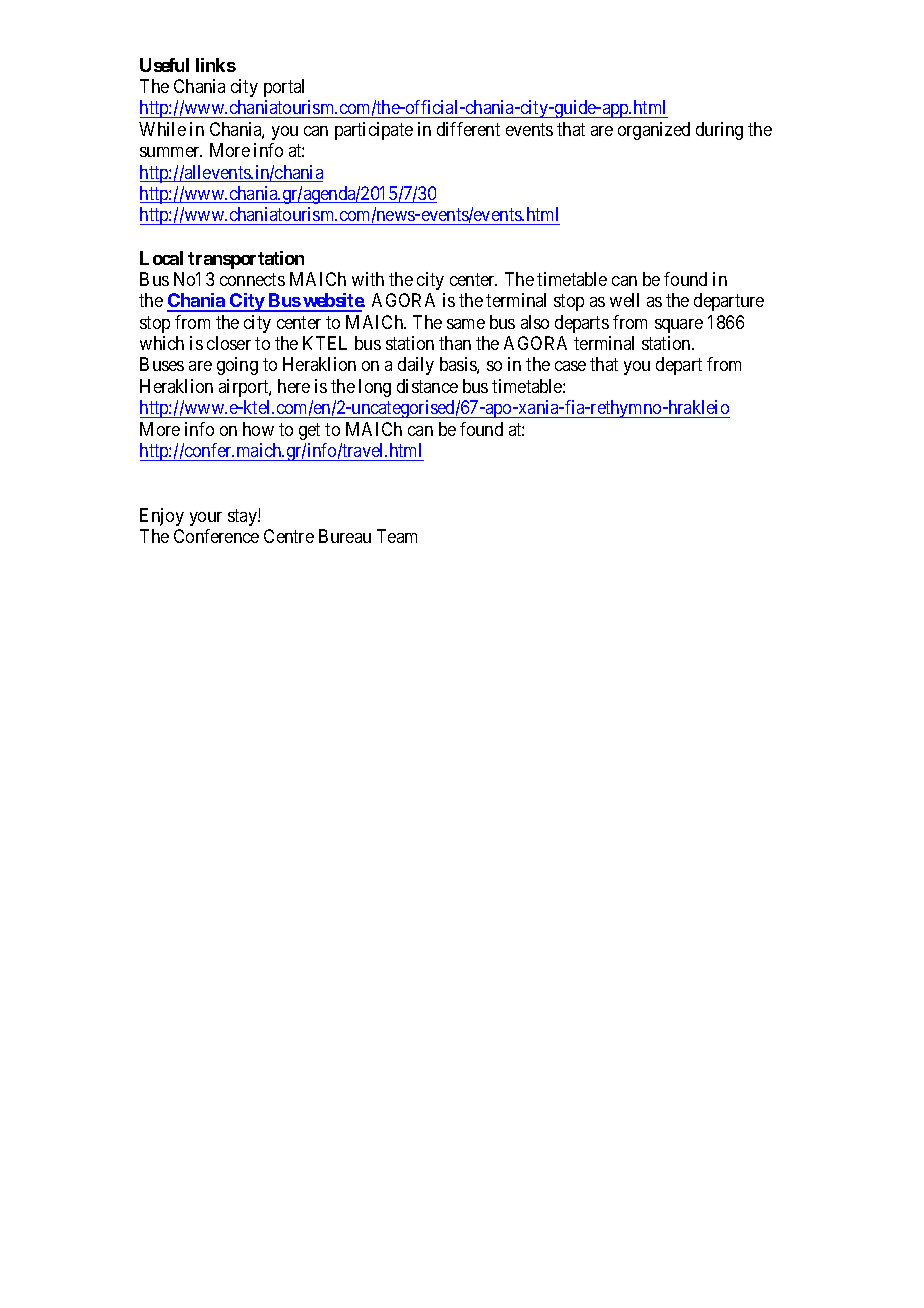 The width and height of the screenshot is (924, 1308). What do you see at coordinates (624, 300) in the screenshot?
I see `well` at bounding box center [624, 300].
